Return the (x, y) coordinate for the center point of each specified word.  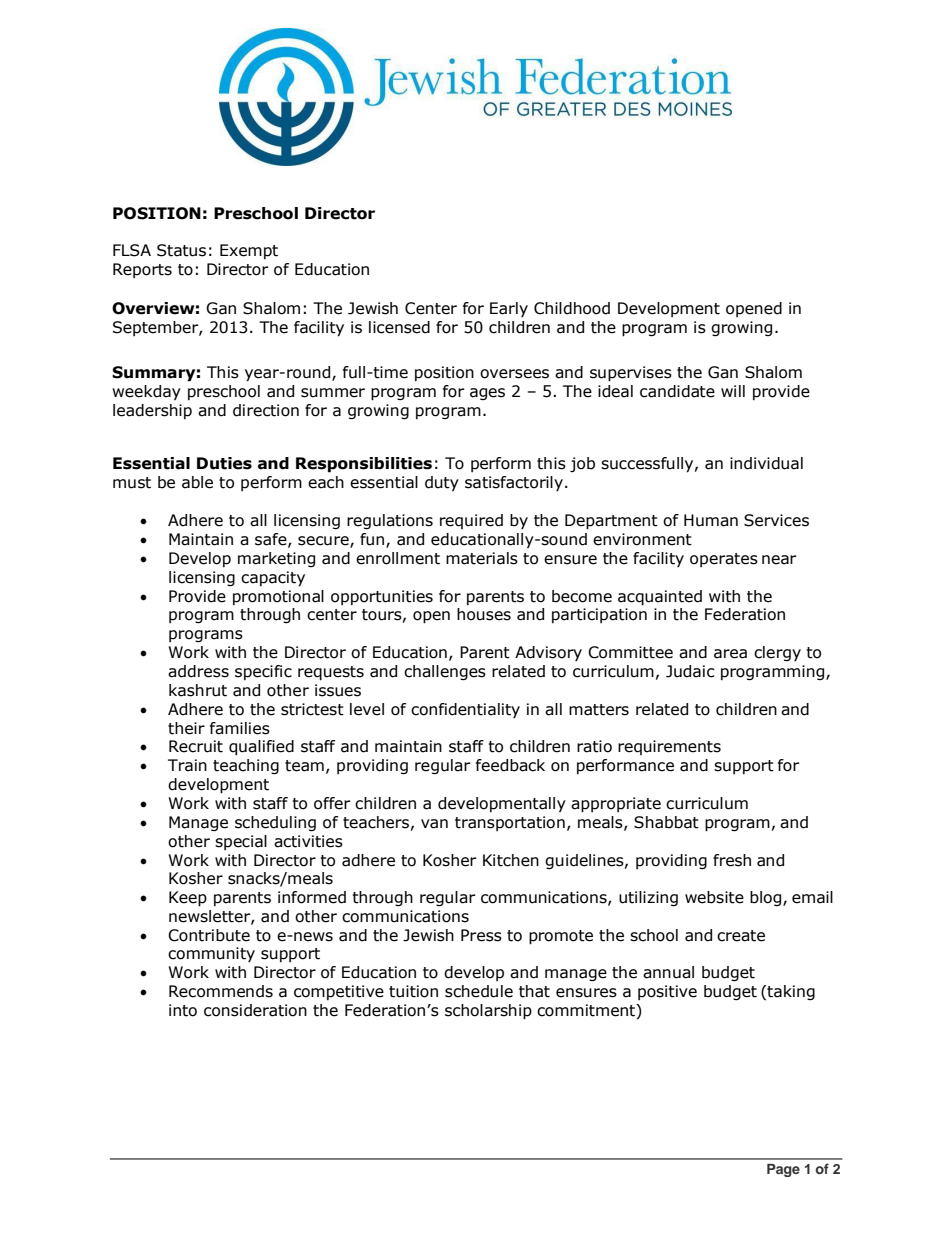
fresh (732, 860)
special (241, 842)
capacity (273, 579)
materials (482, 558)
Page (783, 1170)
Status (181, 250)
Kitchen (511, 860)
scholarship (488, 1012)
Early (509, 309)
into (183, 1010)
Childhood (572, 308)
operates (724, 560)
